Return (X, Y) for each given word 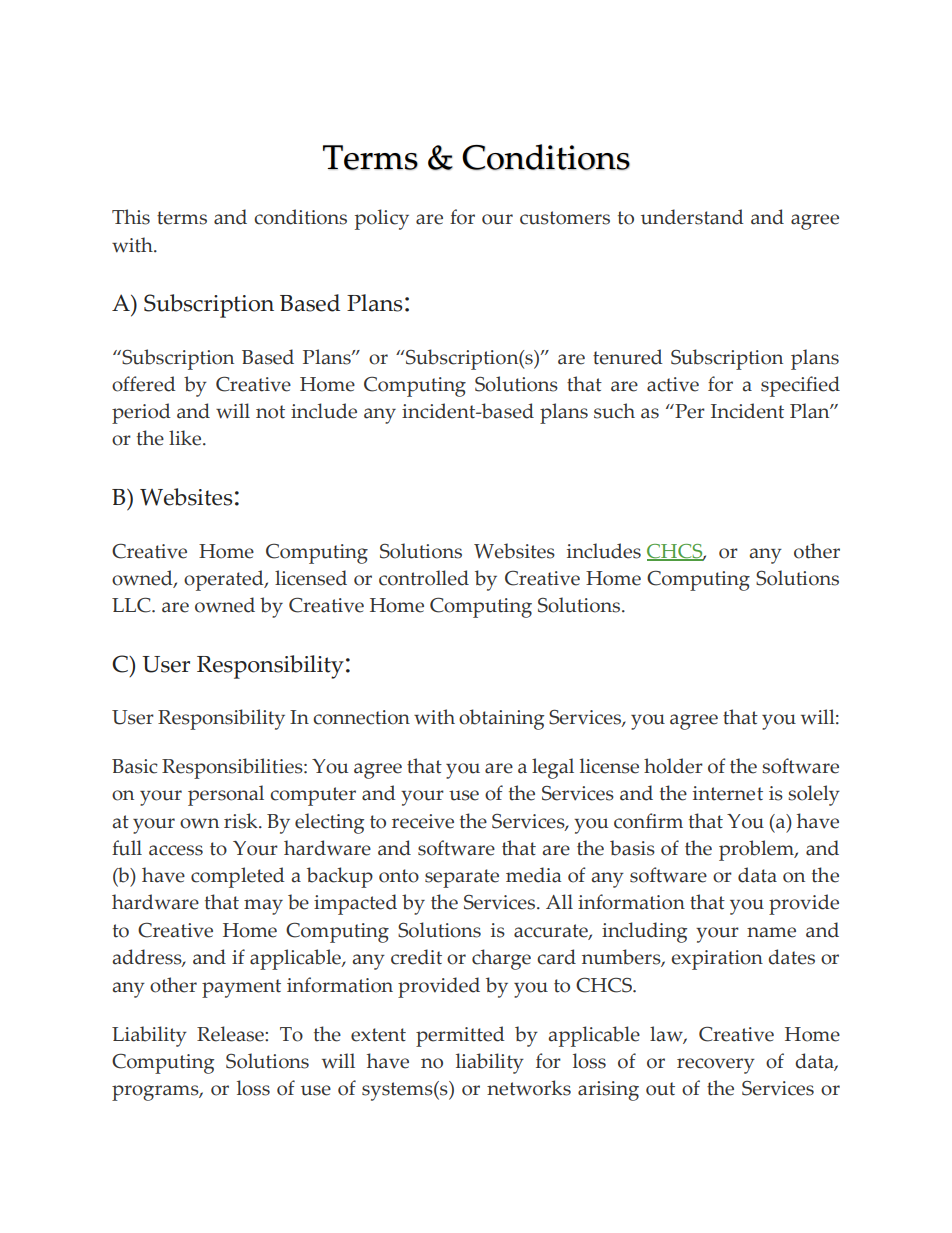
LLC (132, 605)
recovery (716, 1066)
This (131, 217)
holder (673, 766)
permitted (460, 1036)
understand (692, 217)
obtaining (501, 719)
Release (231, 1034)
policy (382, 219)
